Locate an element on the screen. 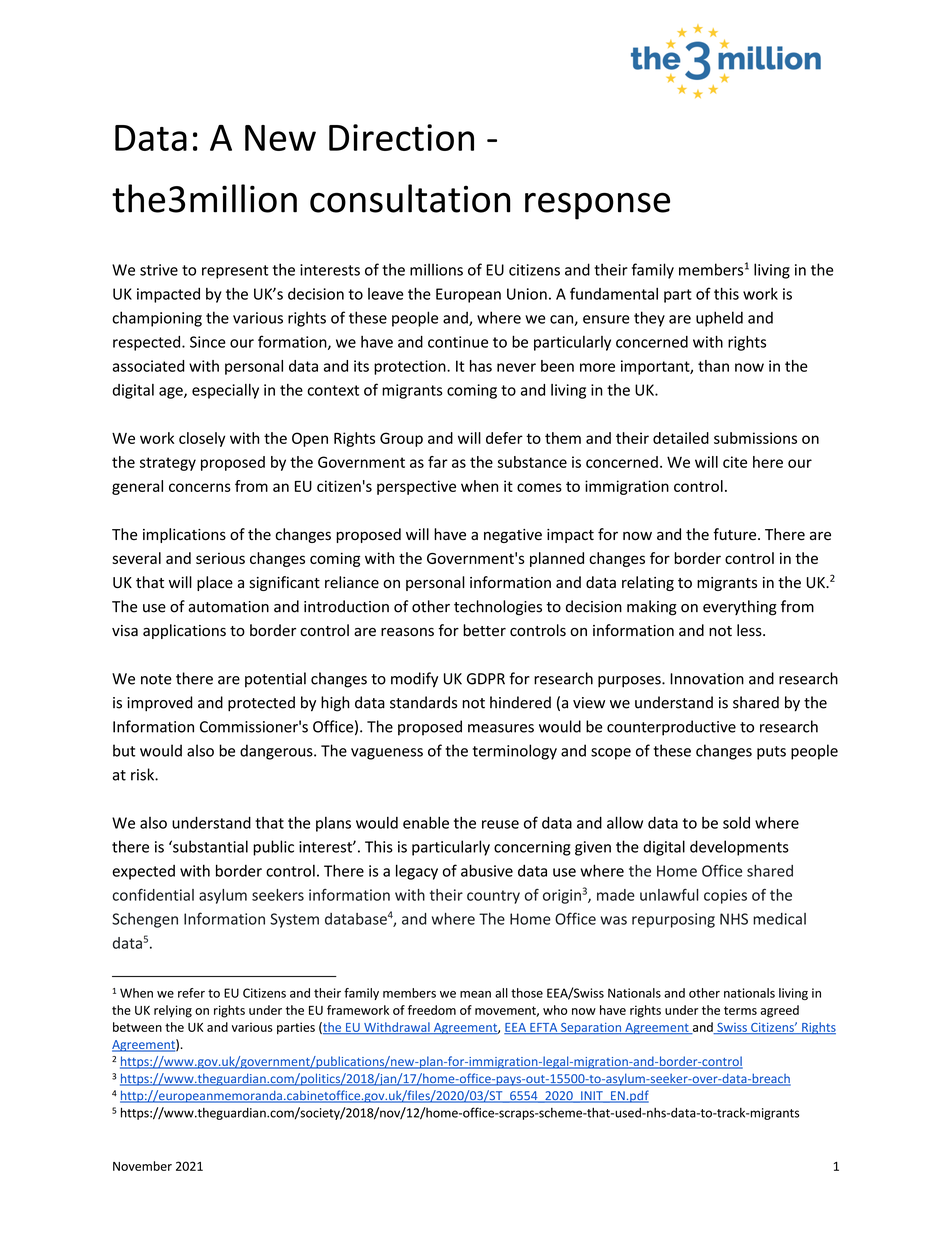 The height and width of the screenshot is (1233, 952). Innovation is located at coordinates (707, 679).
